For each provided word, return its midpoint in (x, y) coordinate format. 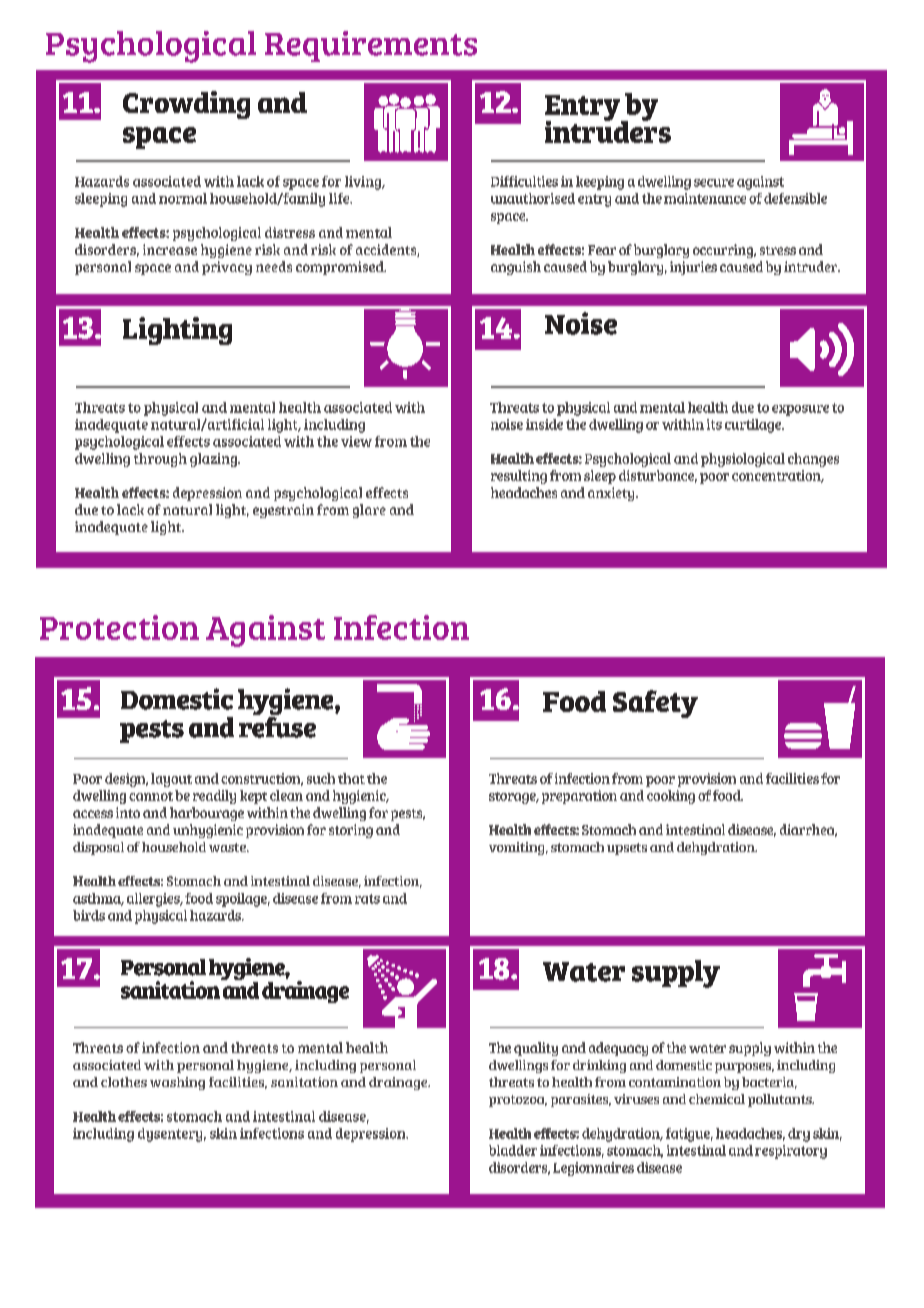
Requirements (371, 46)
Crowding (186, 105)
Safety (655, 704)
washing (177, 1083)
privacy (227, 268)
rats (367, 899)
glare (369, 511)
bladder (513, 1150)
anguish (516, 268)
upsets (627, 849)
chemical (717, 1099)
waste (228, 847)
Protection (119, 627)
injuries (693, 268)
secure (714, 183)
